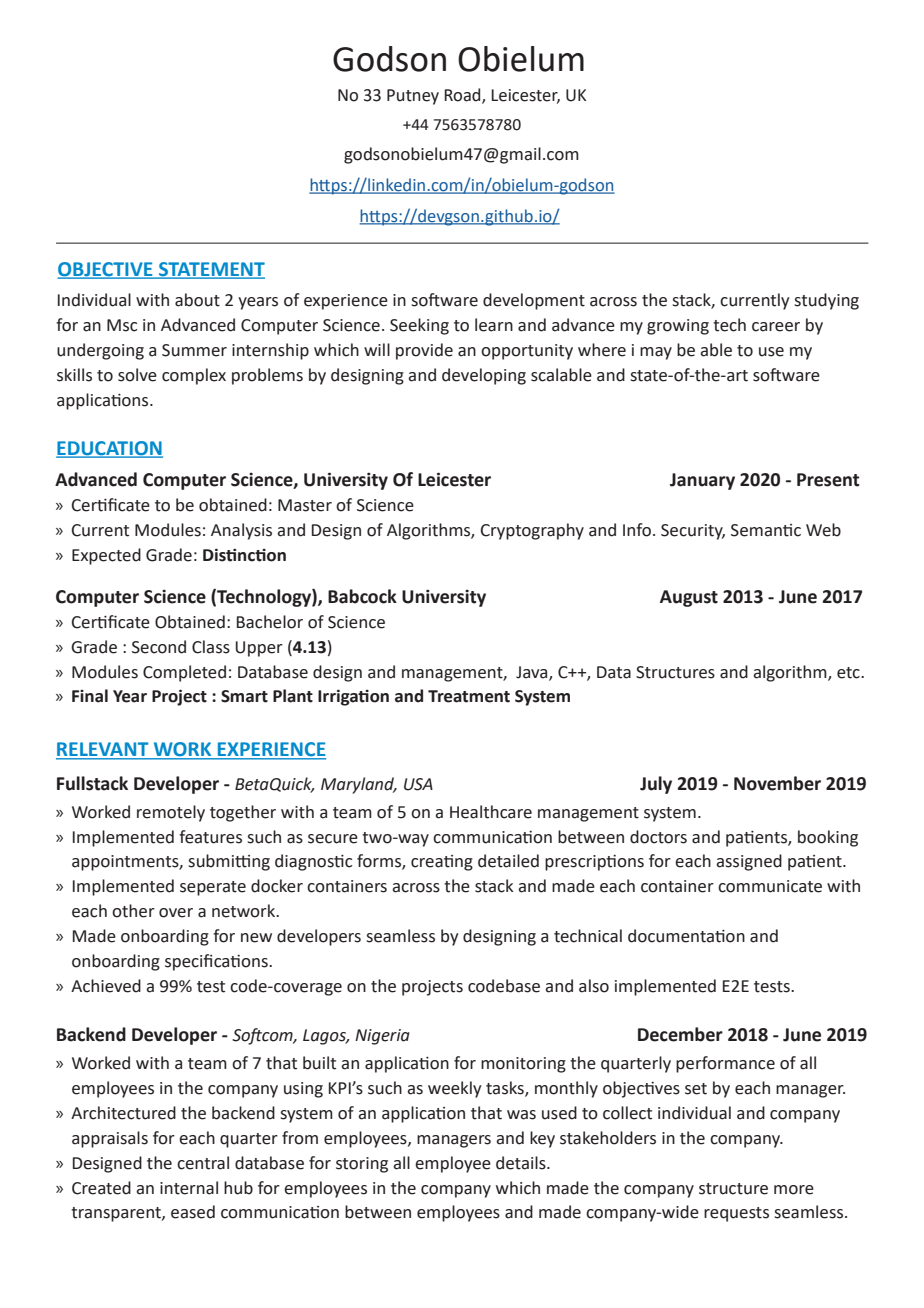 This screenshot has height=1308, width=924. Describe the element at coordinates (826, 301) in the screenshot. I see `studying` at that location.
